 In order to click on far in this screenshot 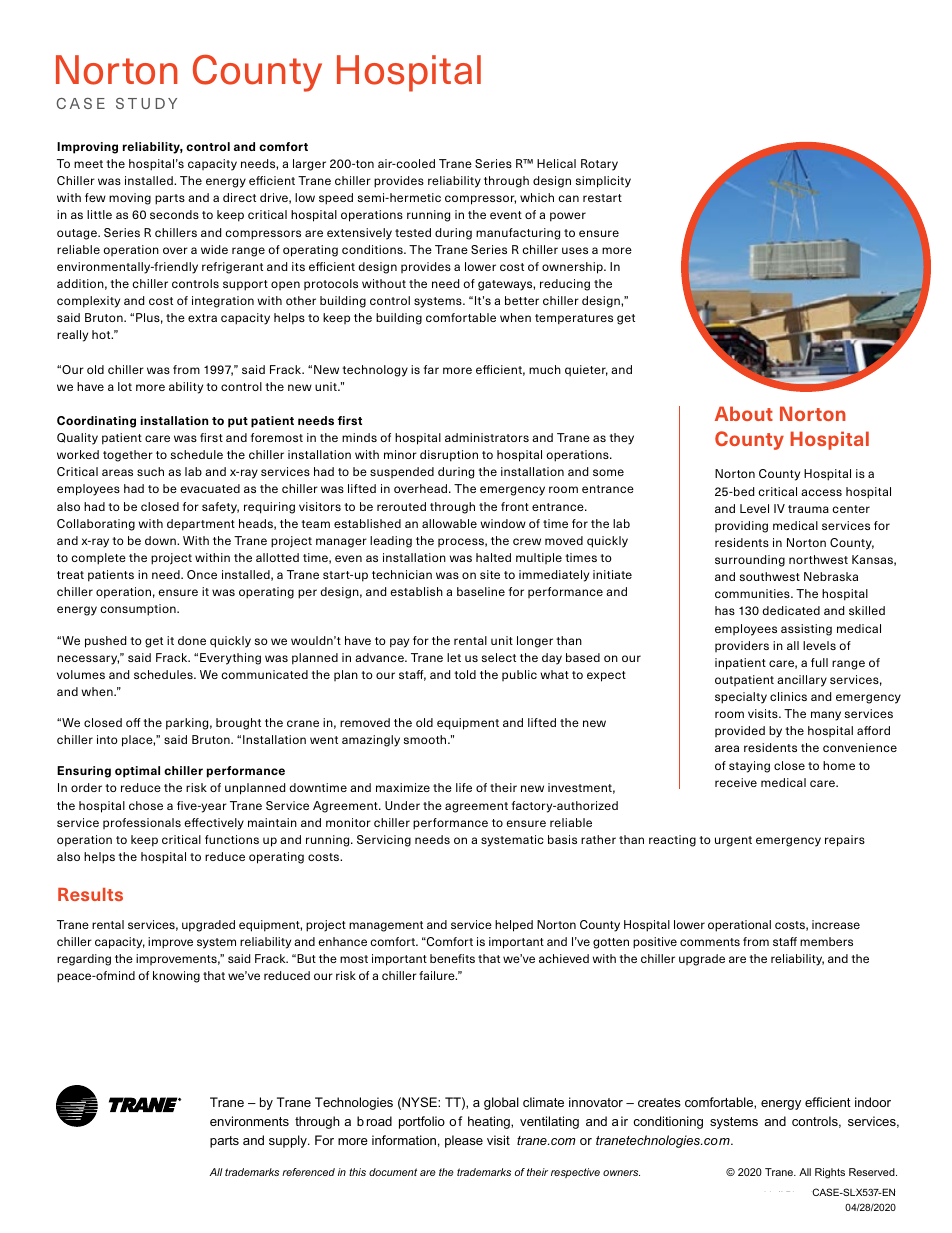, I will do `click(431, 369)`.
